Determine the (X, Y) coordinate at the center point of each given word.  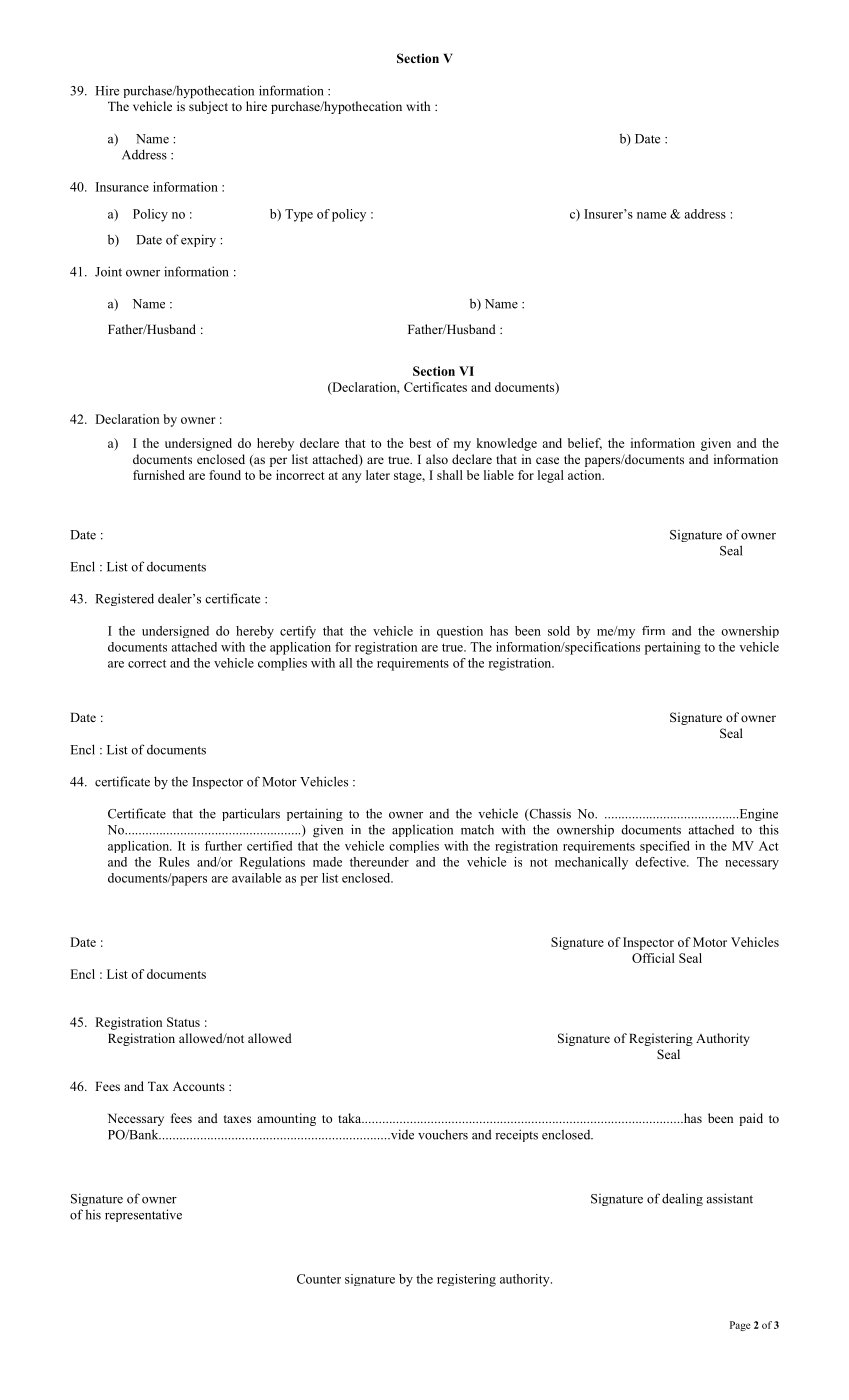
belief (585, 444)
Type (299, 215)
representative (143, 1215)
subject (208, 107)
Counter (319, 1279)
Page (740, 1326)
